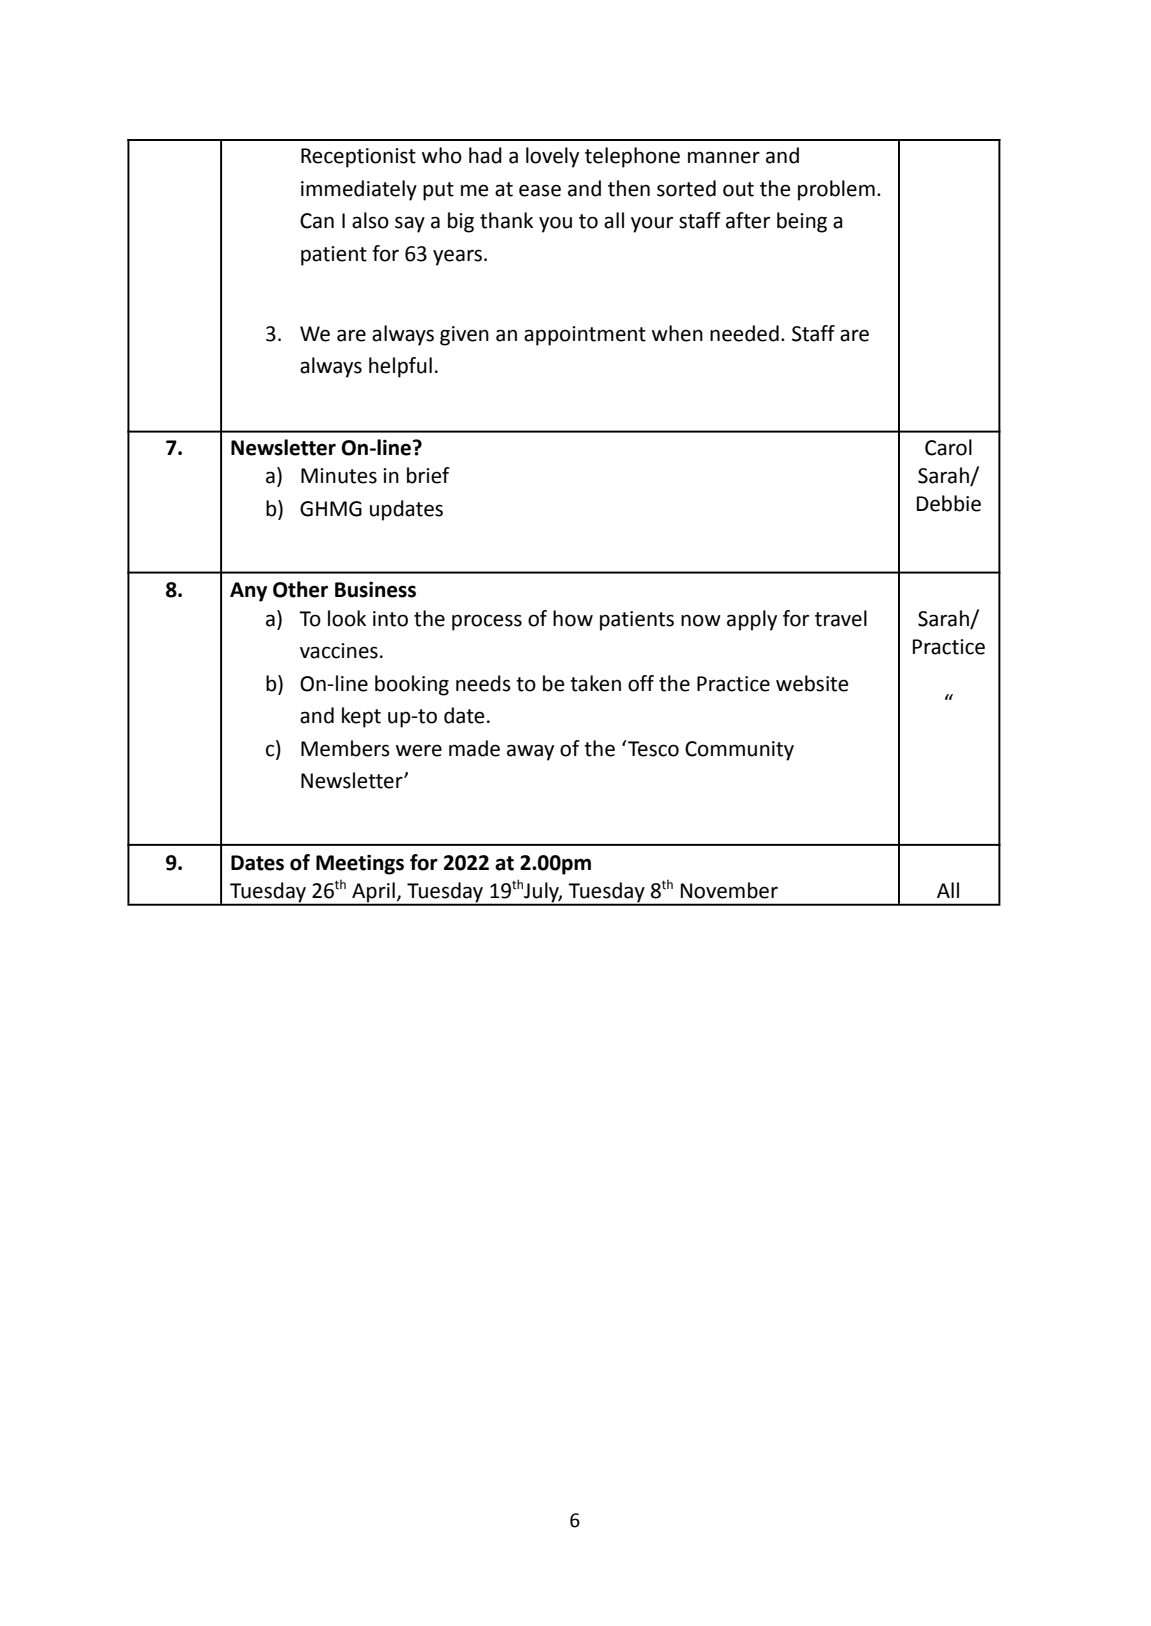 The width and height of the screenshot is (1151, 1626). Describe the element at coordinates (629, 188) in the screenshot. I see `then` at that location.
